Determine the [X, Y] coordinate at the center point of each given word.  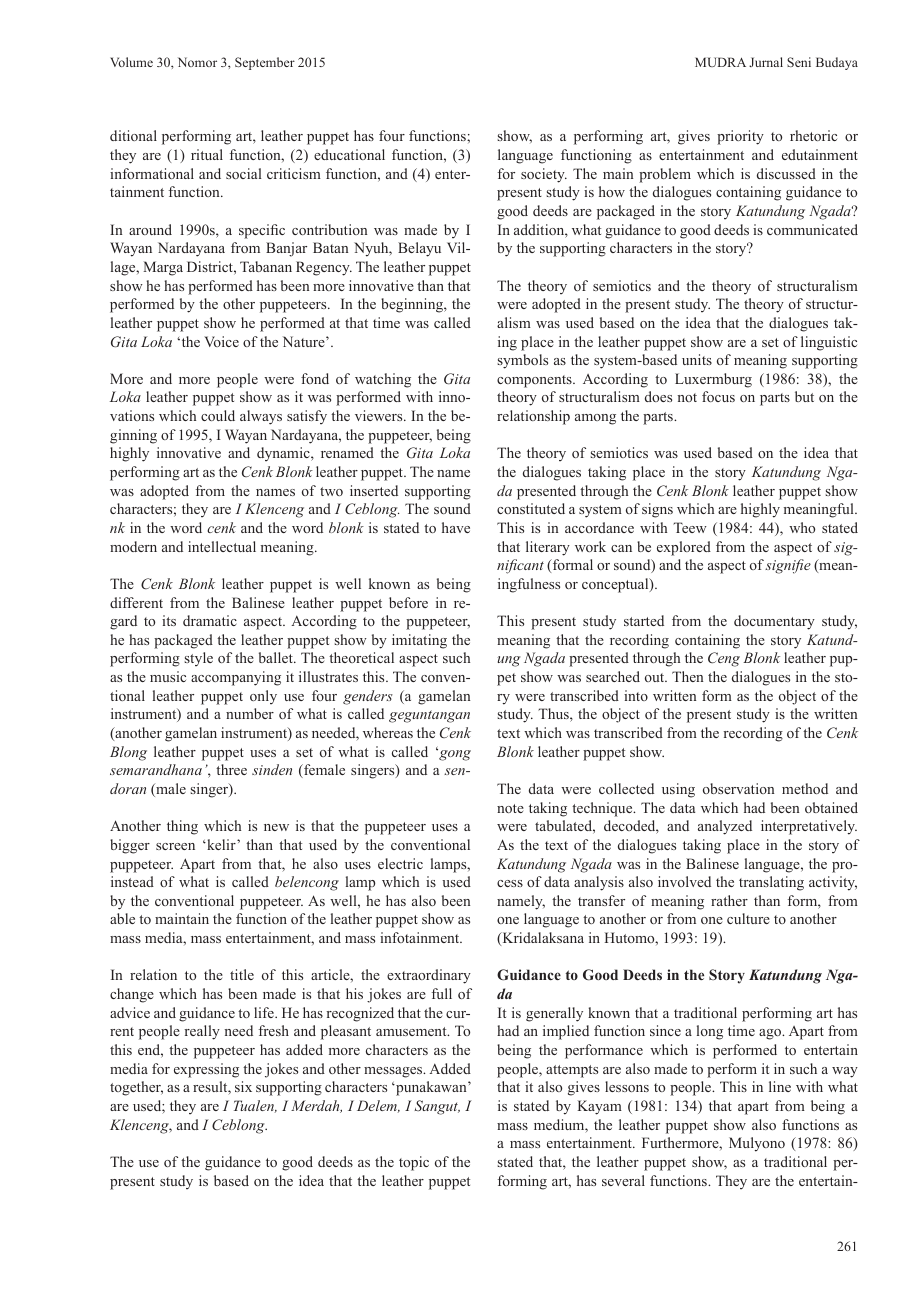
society [544, 175]
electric [400, 863]
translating [771, 883]
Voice [221, 341]
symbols [522, 361]
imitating [419, 641]
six [243, 1086]
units [697, 359]
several [623, 1180]
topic [414, 1163]
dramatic [210, 620]
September [265, 63]
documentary [774, 622]
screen [175, 846]
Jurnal [766, 62]
